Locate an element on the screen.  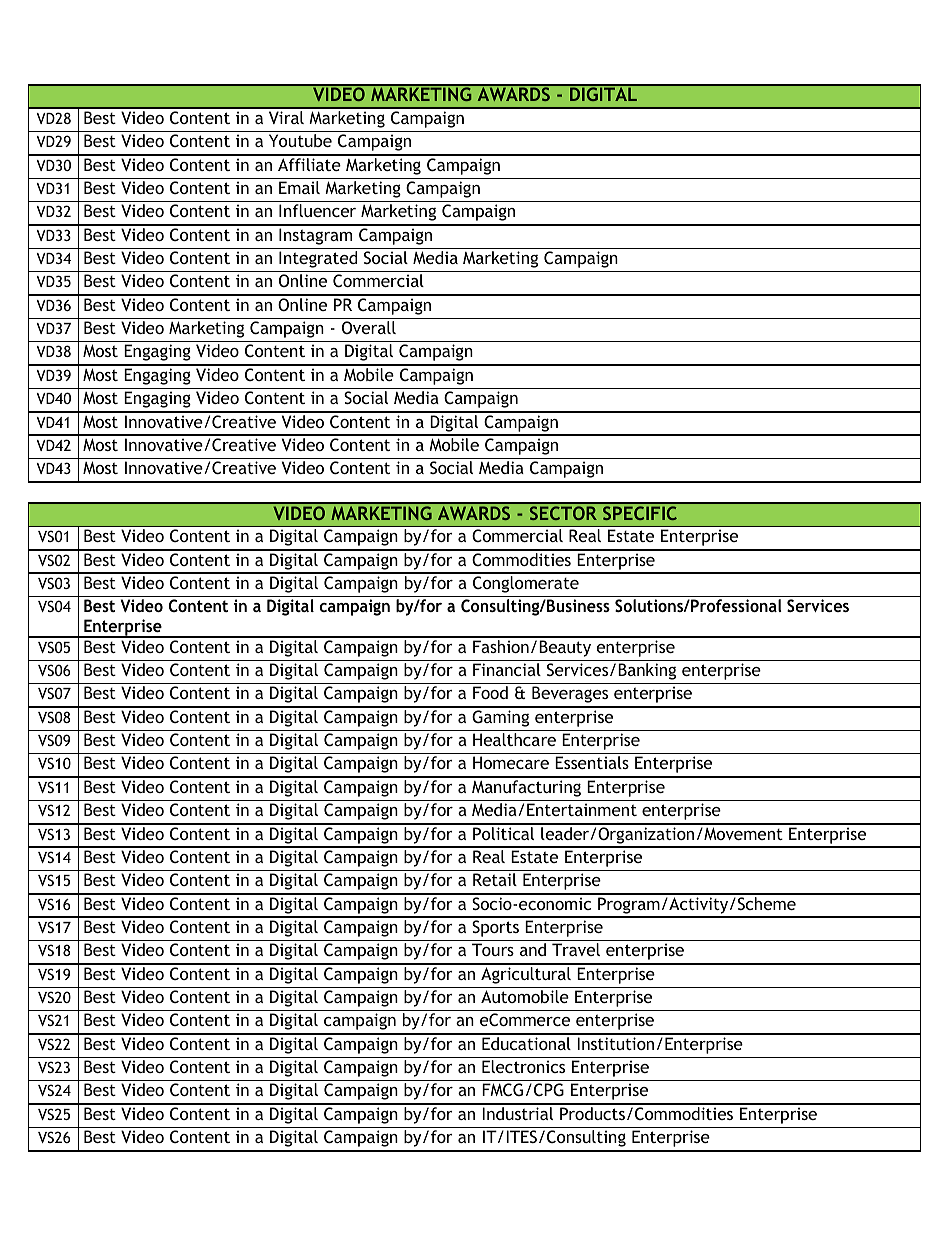
Food is located at coordinates (490, 692).
